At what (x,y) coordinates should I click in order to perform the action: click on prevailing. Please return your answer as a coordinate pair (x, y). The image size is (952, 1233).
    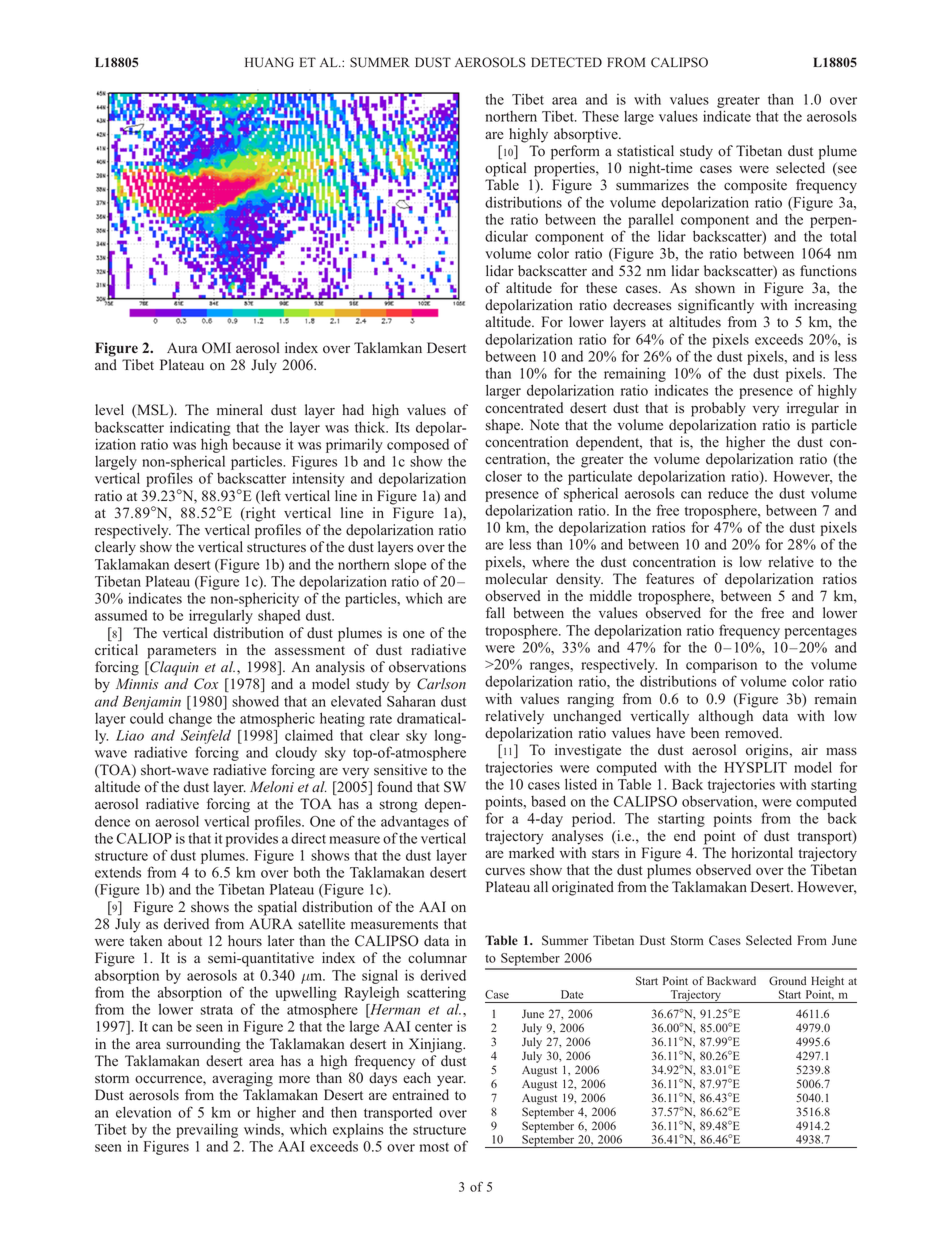
    Looking at the image, I should click on (207, 1130).
